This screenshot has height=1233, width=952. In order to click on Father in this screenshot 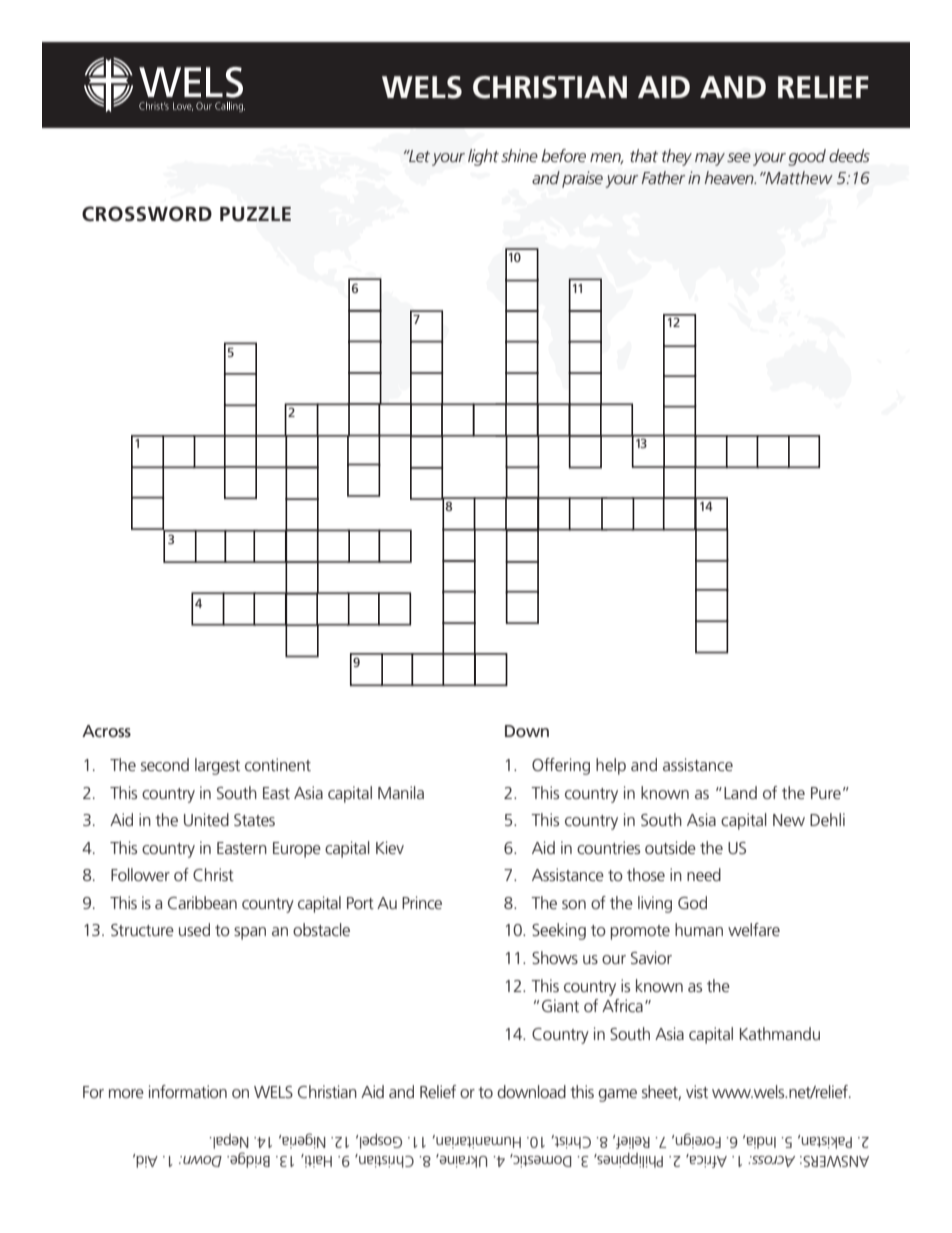, I will do `click(663, 177)`.
